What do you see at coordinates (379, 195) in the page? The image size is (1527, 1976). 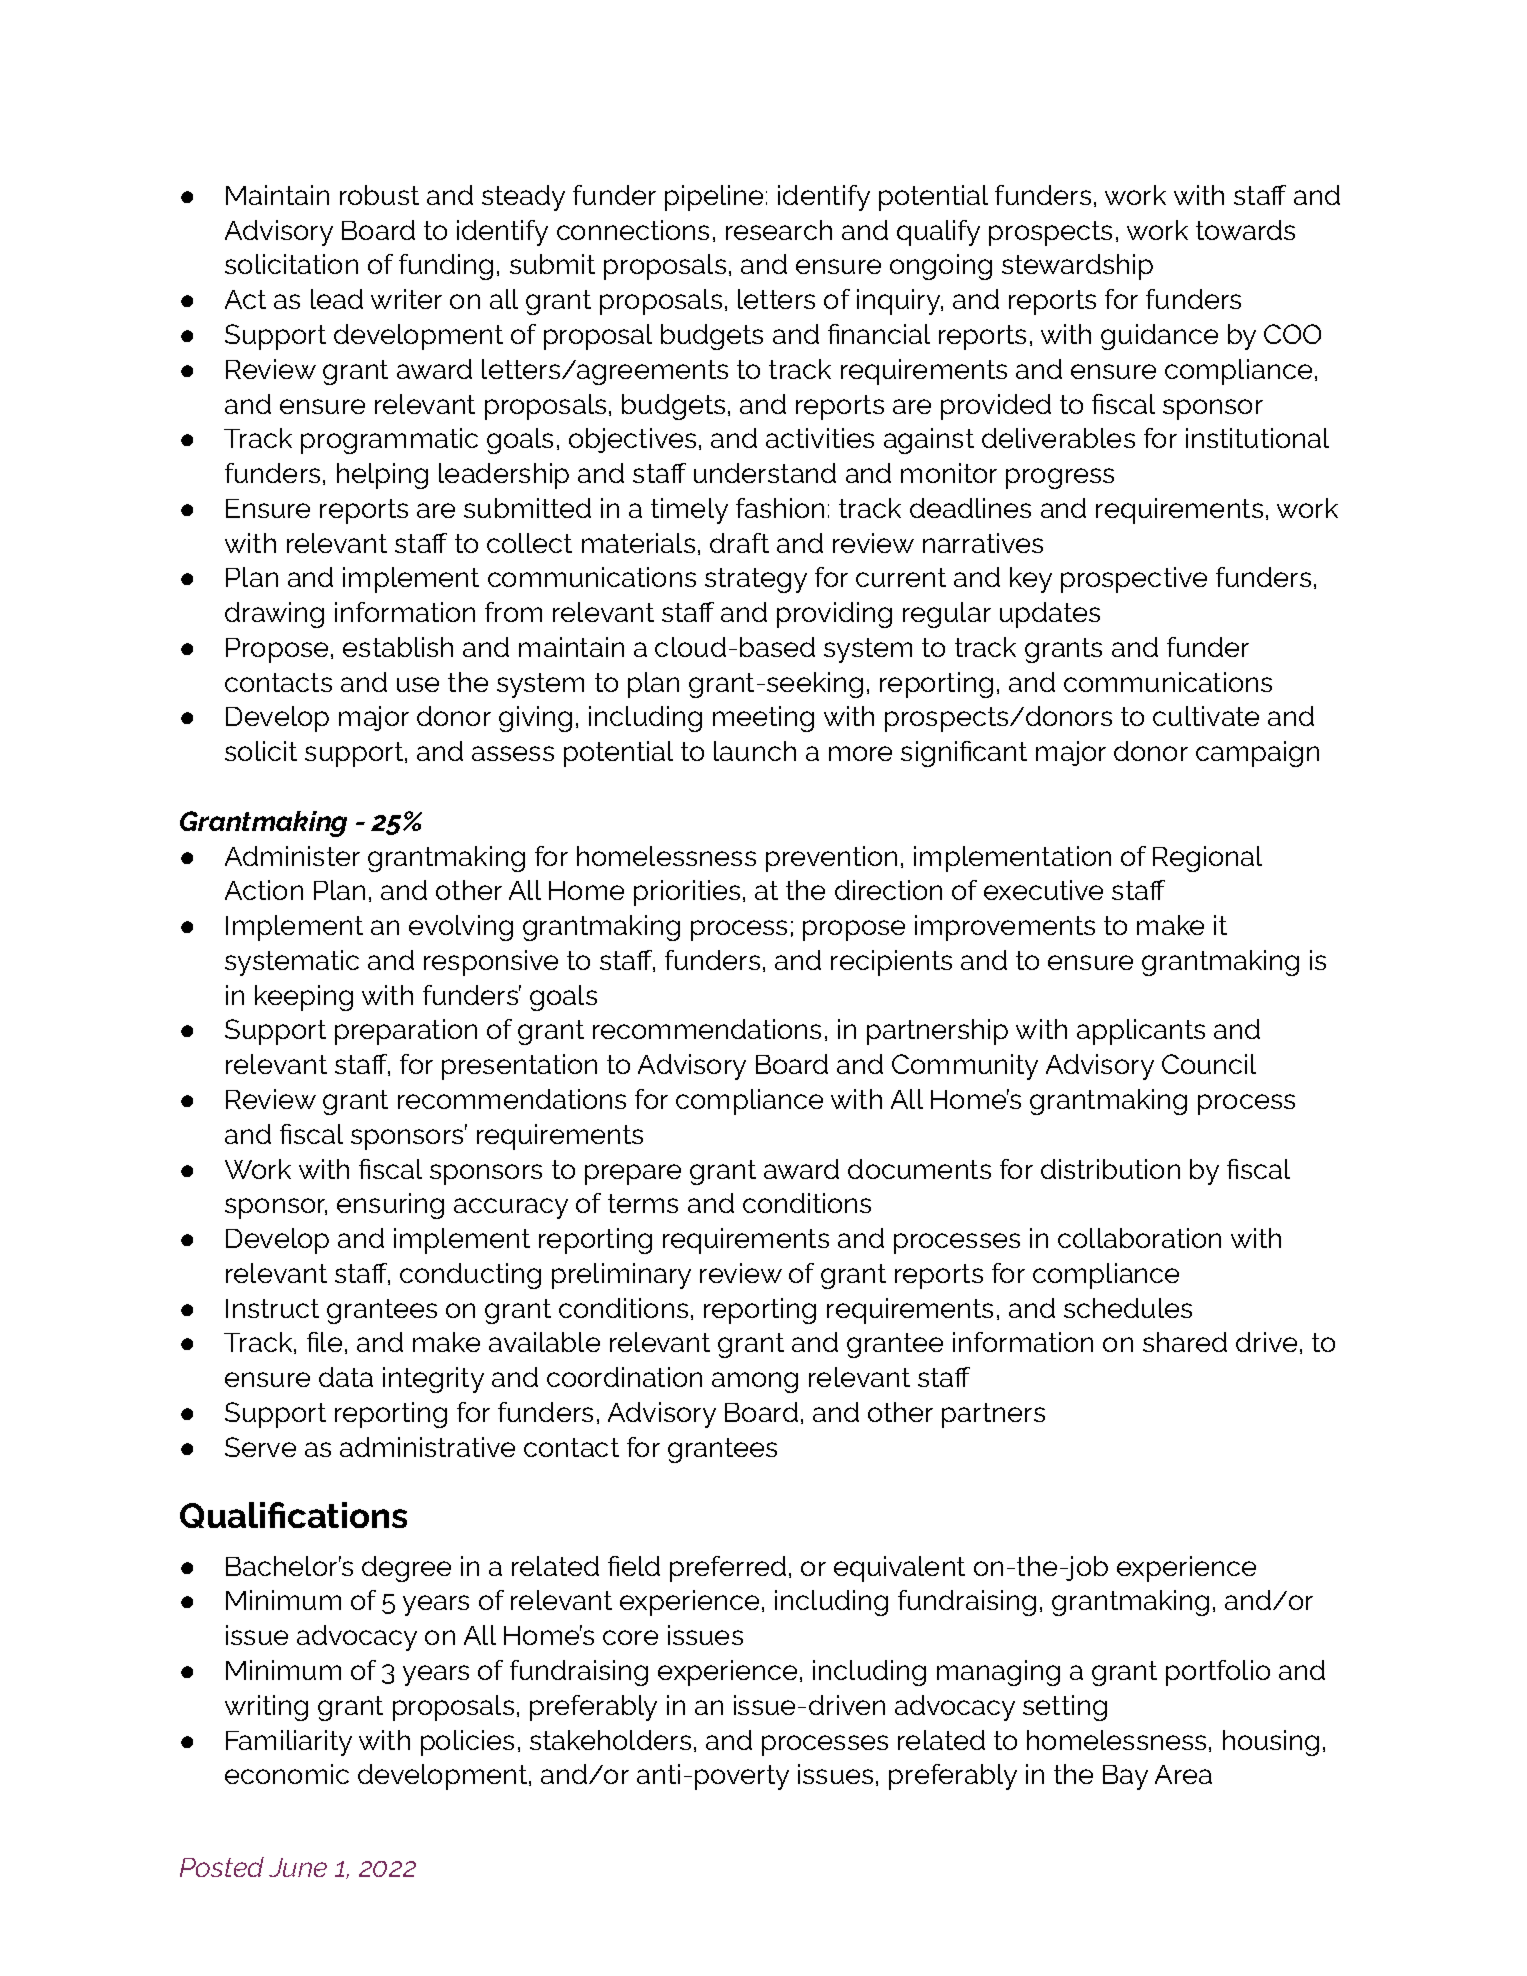 I see `robust` at bounding box center [379, 195].
